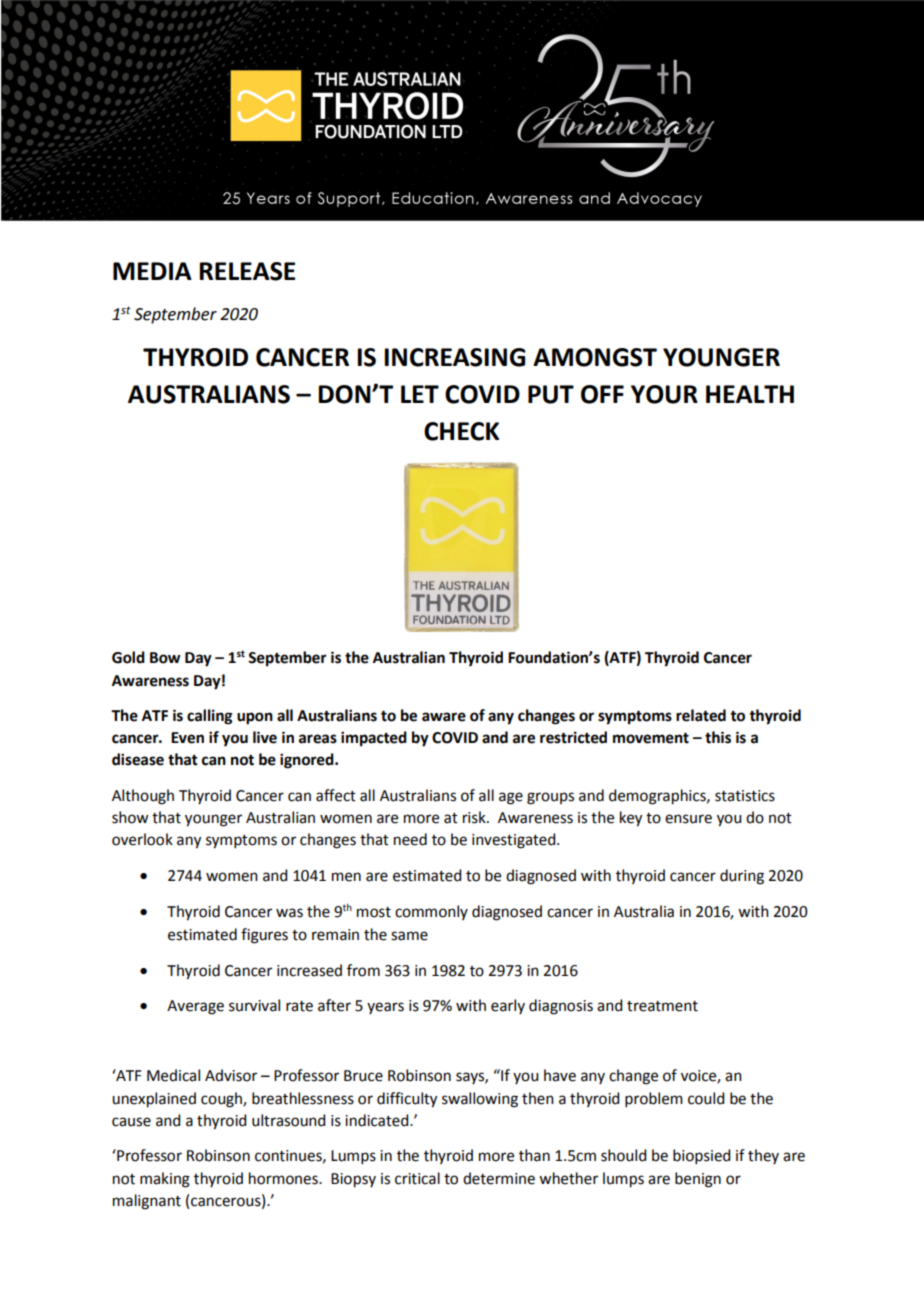 Image resolution: width=924 pixels, height=1308 pixels. I want to click on INCREASING, so click(454, 357).
